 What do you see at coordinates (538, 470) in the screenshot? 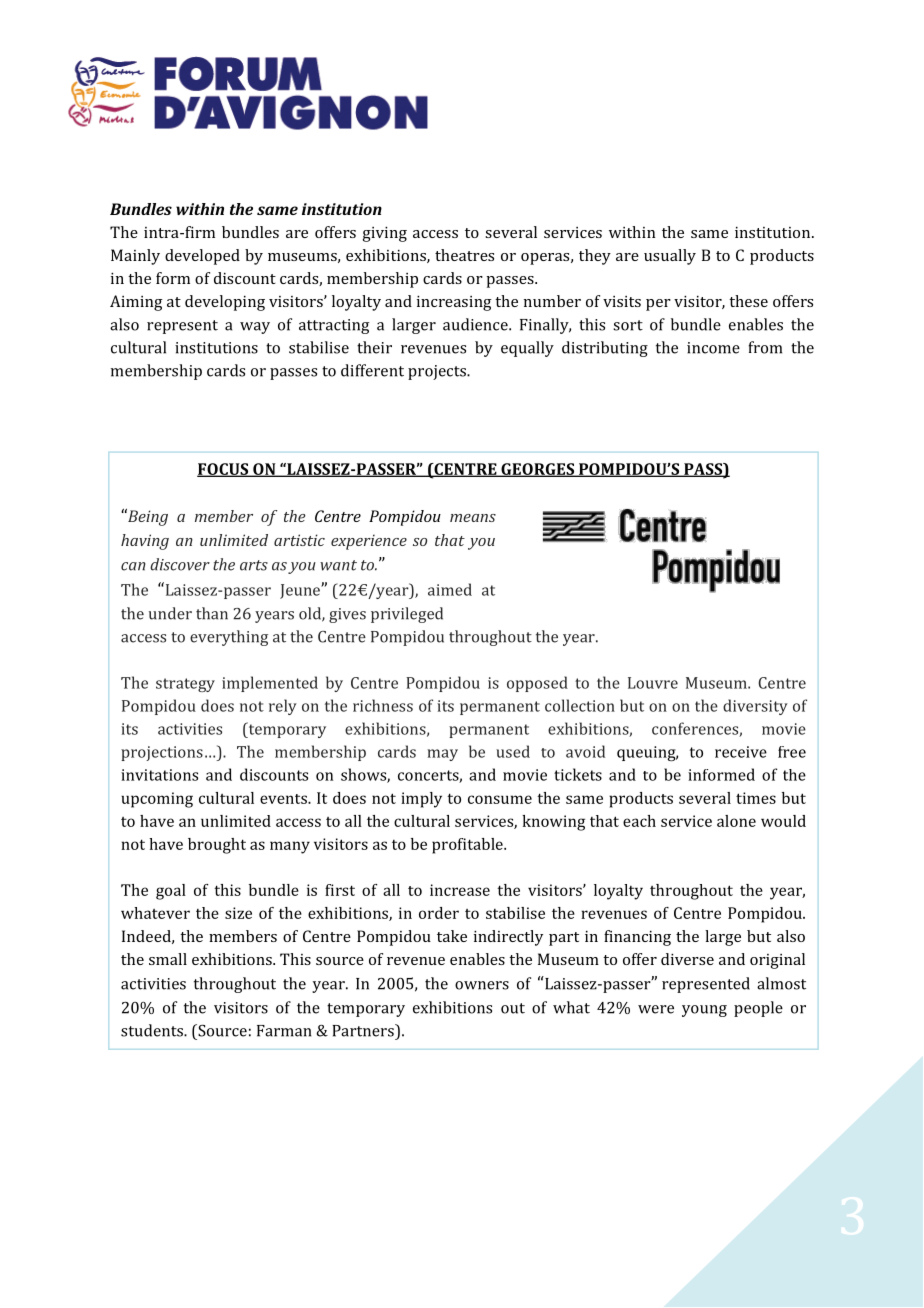
I see `GEORGES` at bounding box center [538, 470].
